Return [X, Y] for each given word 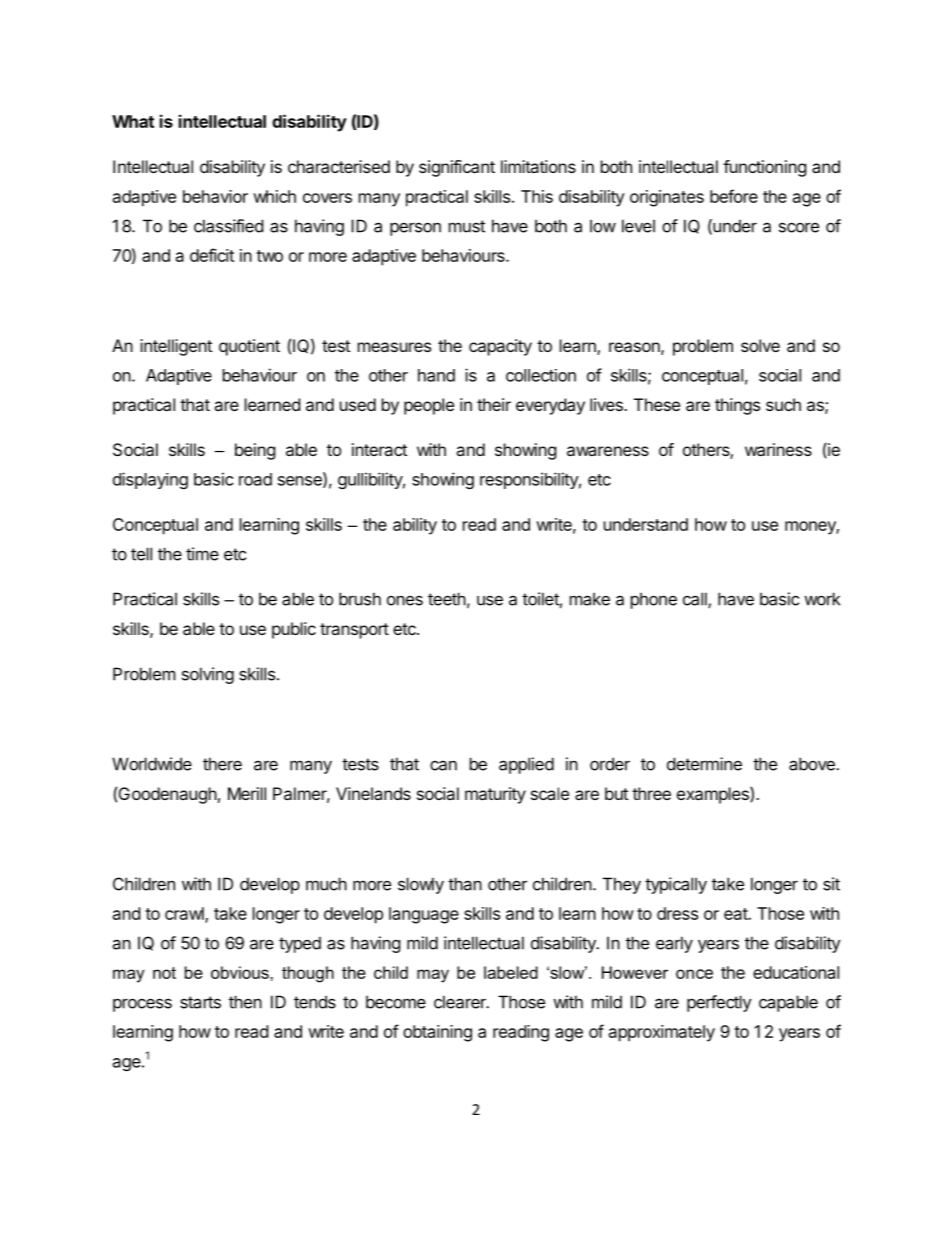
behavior [215, 196]
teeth [447, 599]
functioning [765, 168]
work [822, 599]
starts [200, 1002]
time [202, 554]
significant [457, 168]
